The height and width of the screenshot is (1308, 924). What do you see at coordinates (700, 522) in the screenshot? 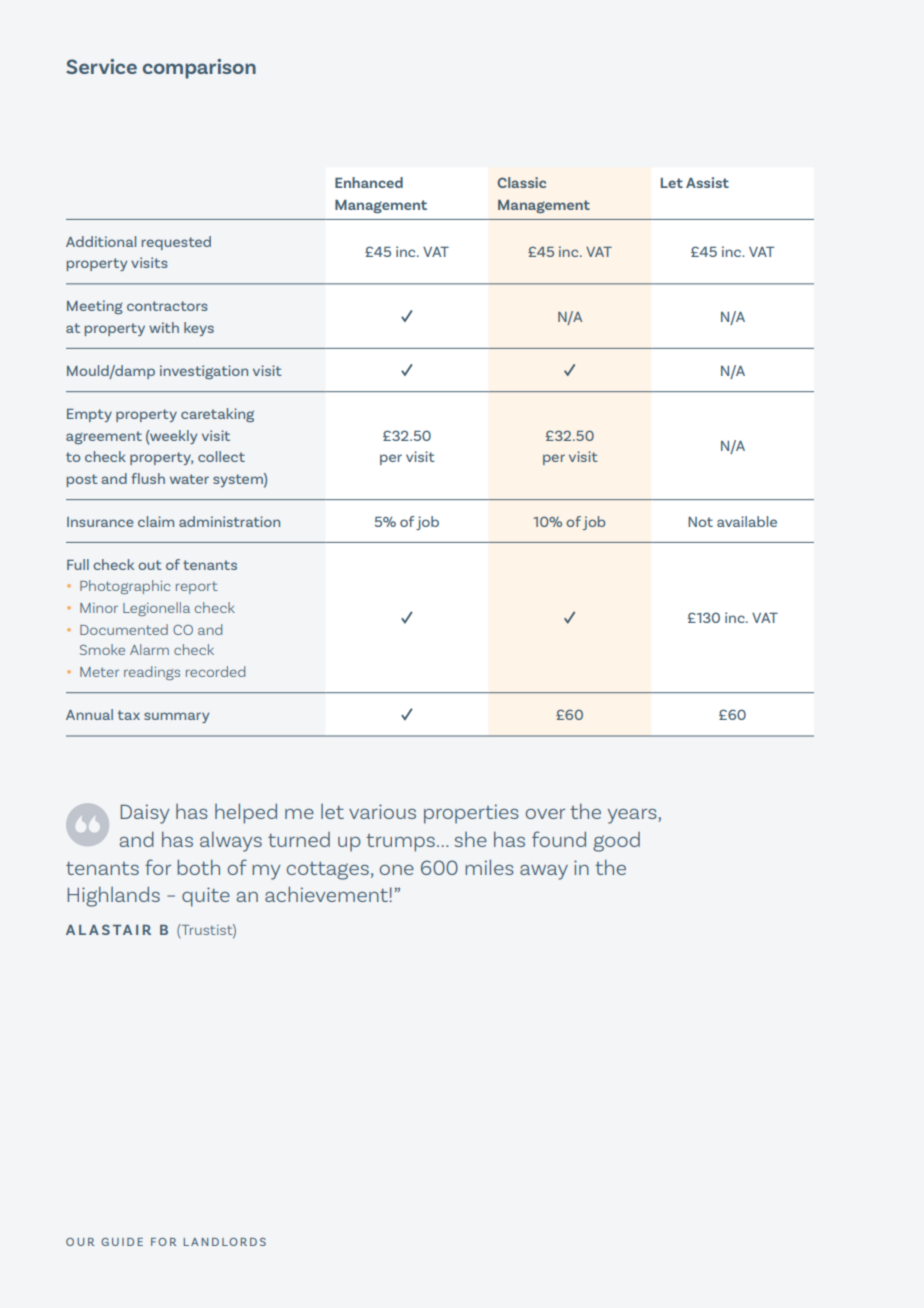
I see `Not` at bounding box center [700, 522].
